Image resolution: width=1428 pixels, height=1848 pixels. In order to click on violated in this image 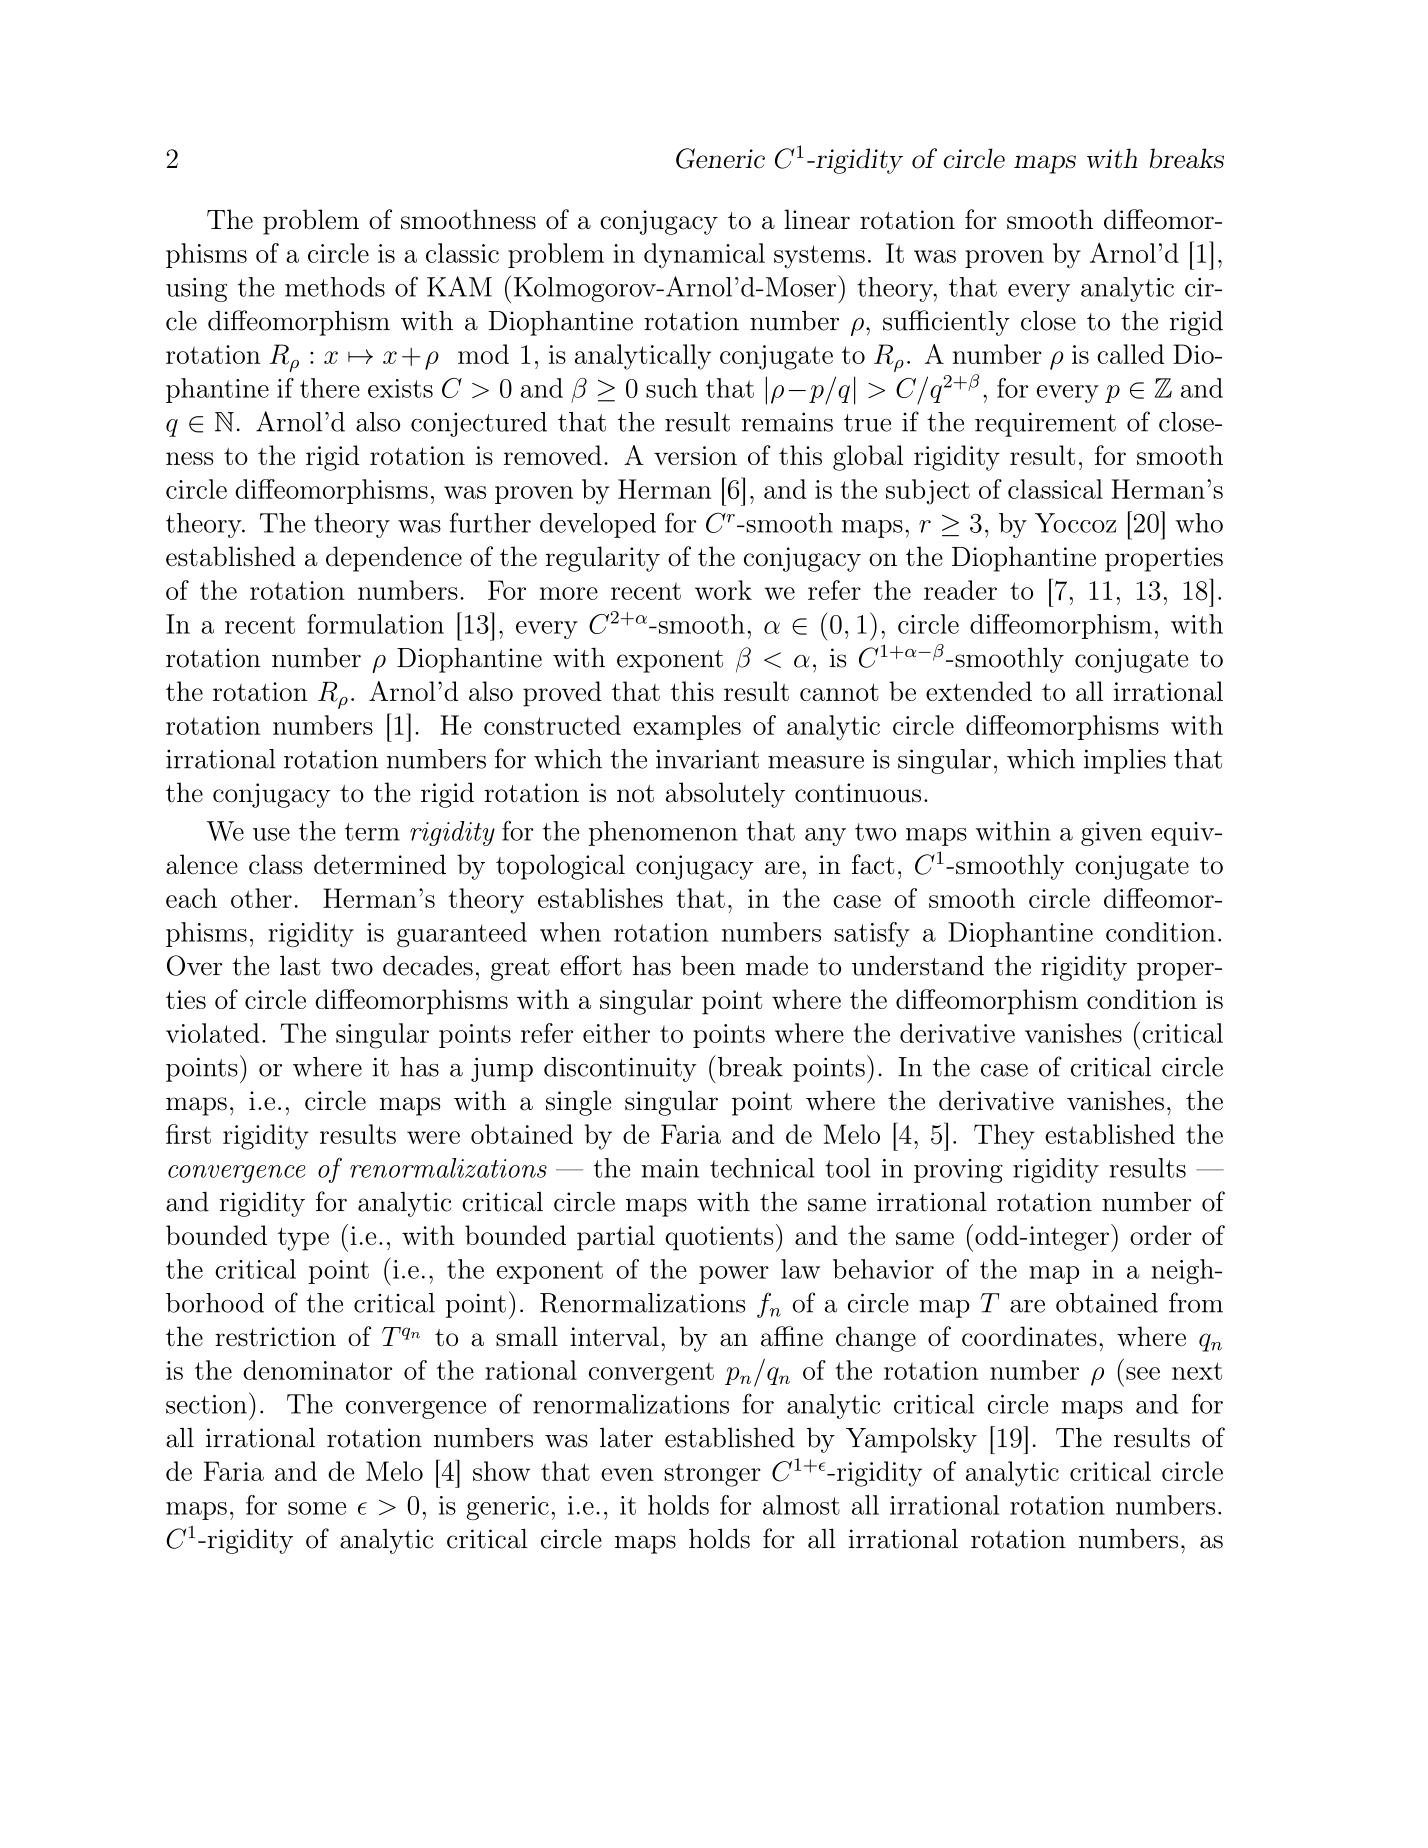, I will do `click(213, 1033)`.
